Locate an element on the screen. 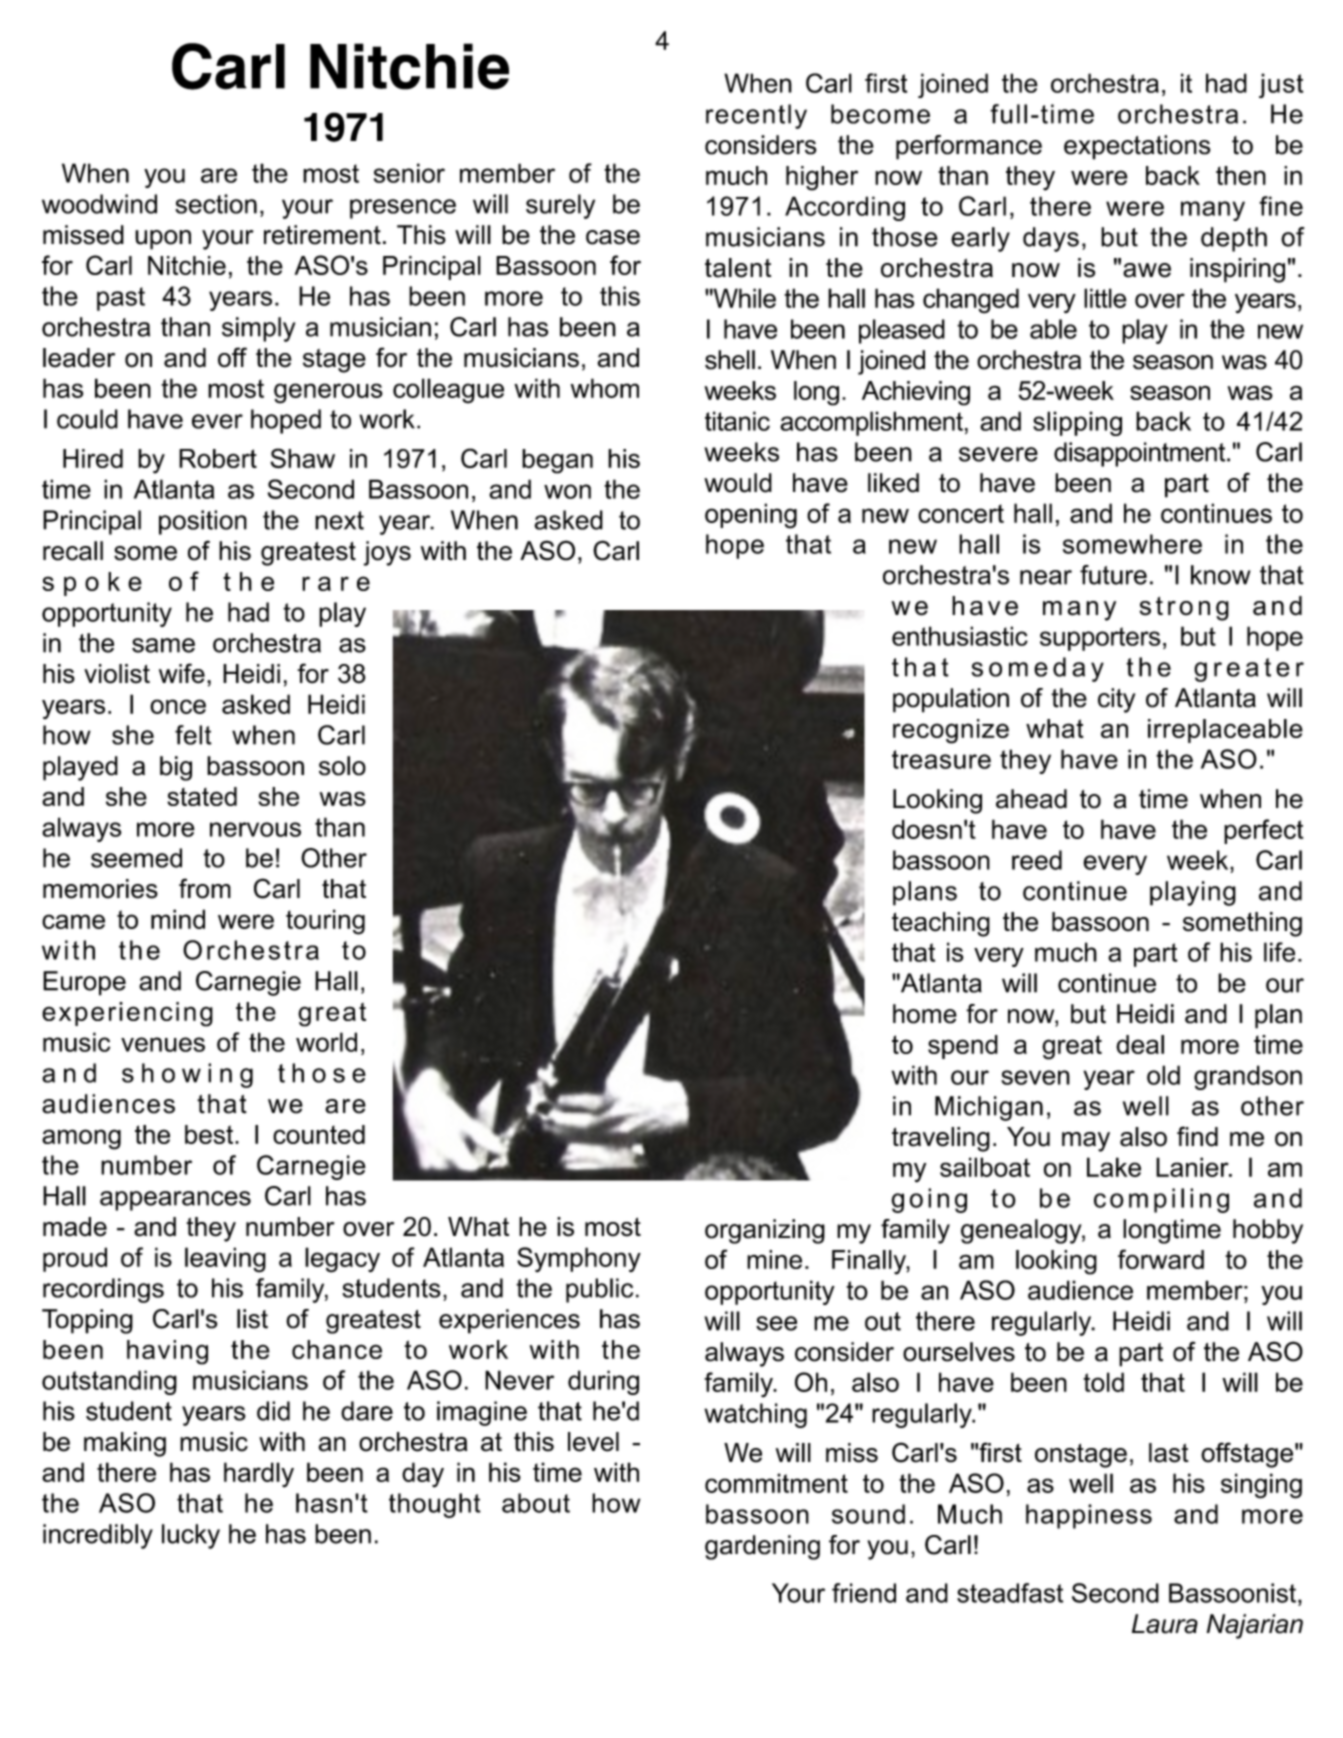  reed is located at coordinates (1037, 860).
